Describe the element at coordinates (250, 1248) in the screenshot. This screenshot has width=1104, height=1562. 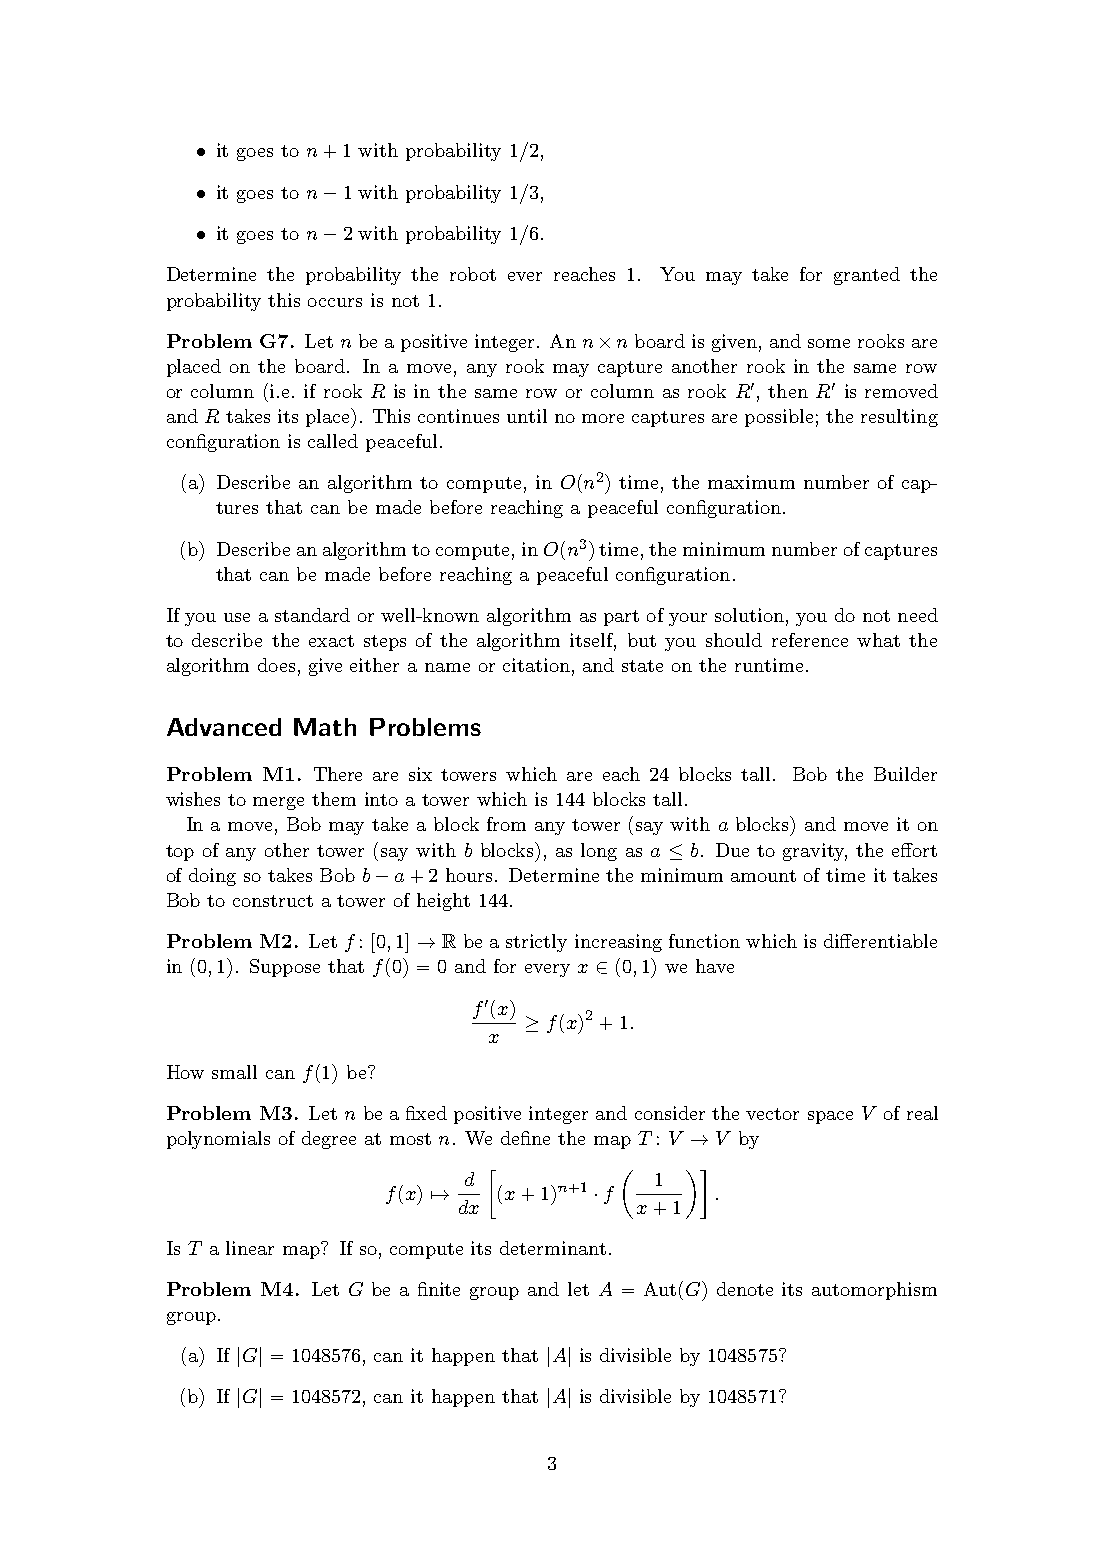
I see `linear` at that location.
